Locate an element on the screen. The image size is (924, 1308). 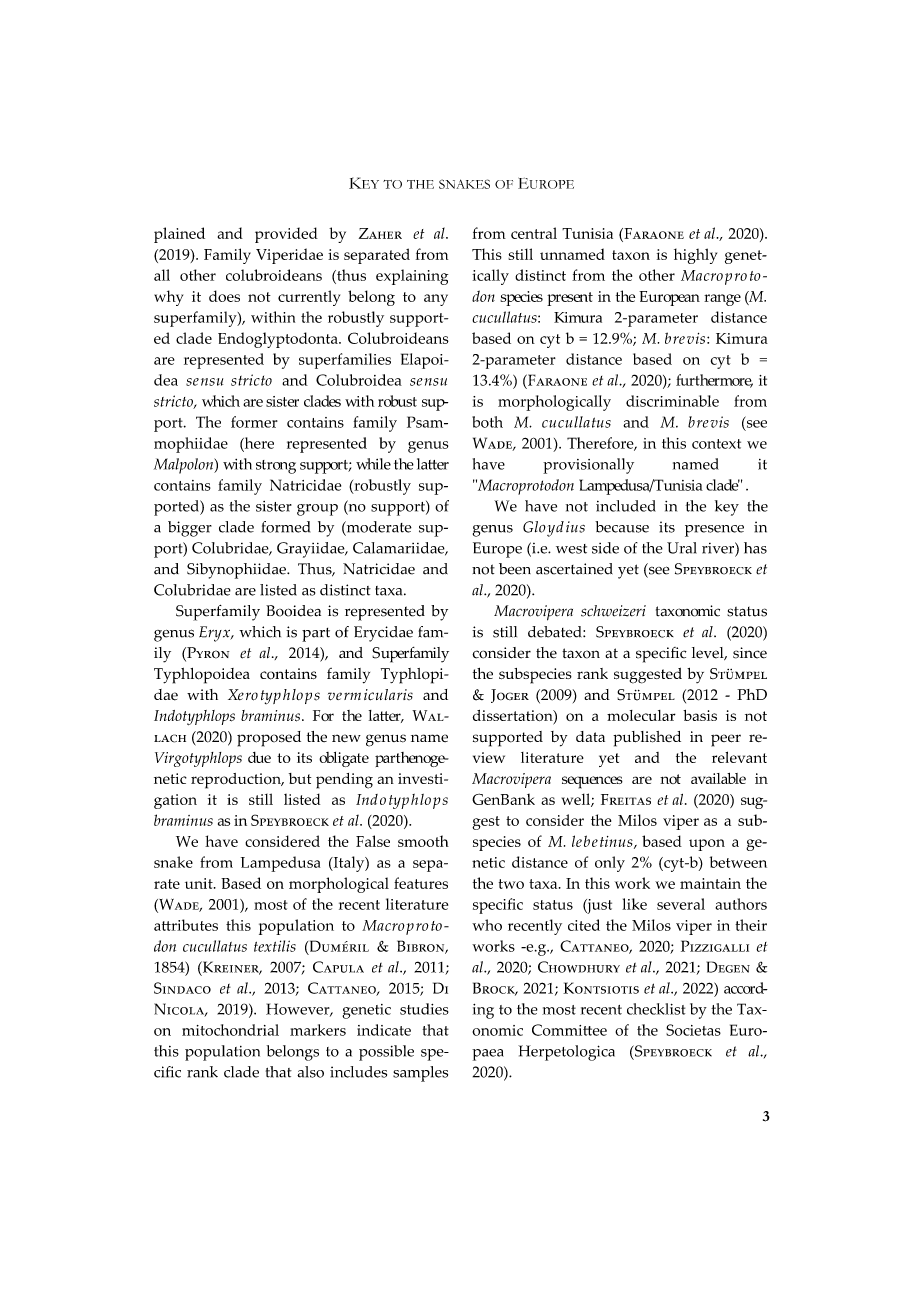
checklist is located at coordinates (656, 1009).
